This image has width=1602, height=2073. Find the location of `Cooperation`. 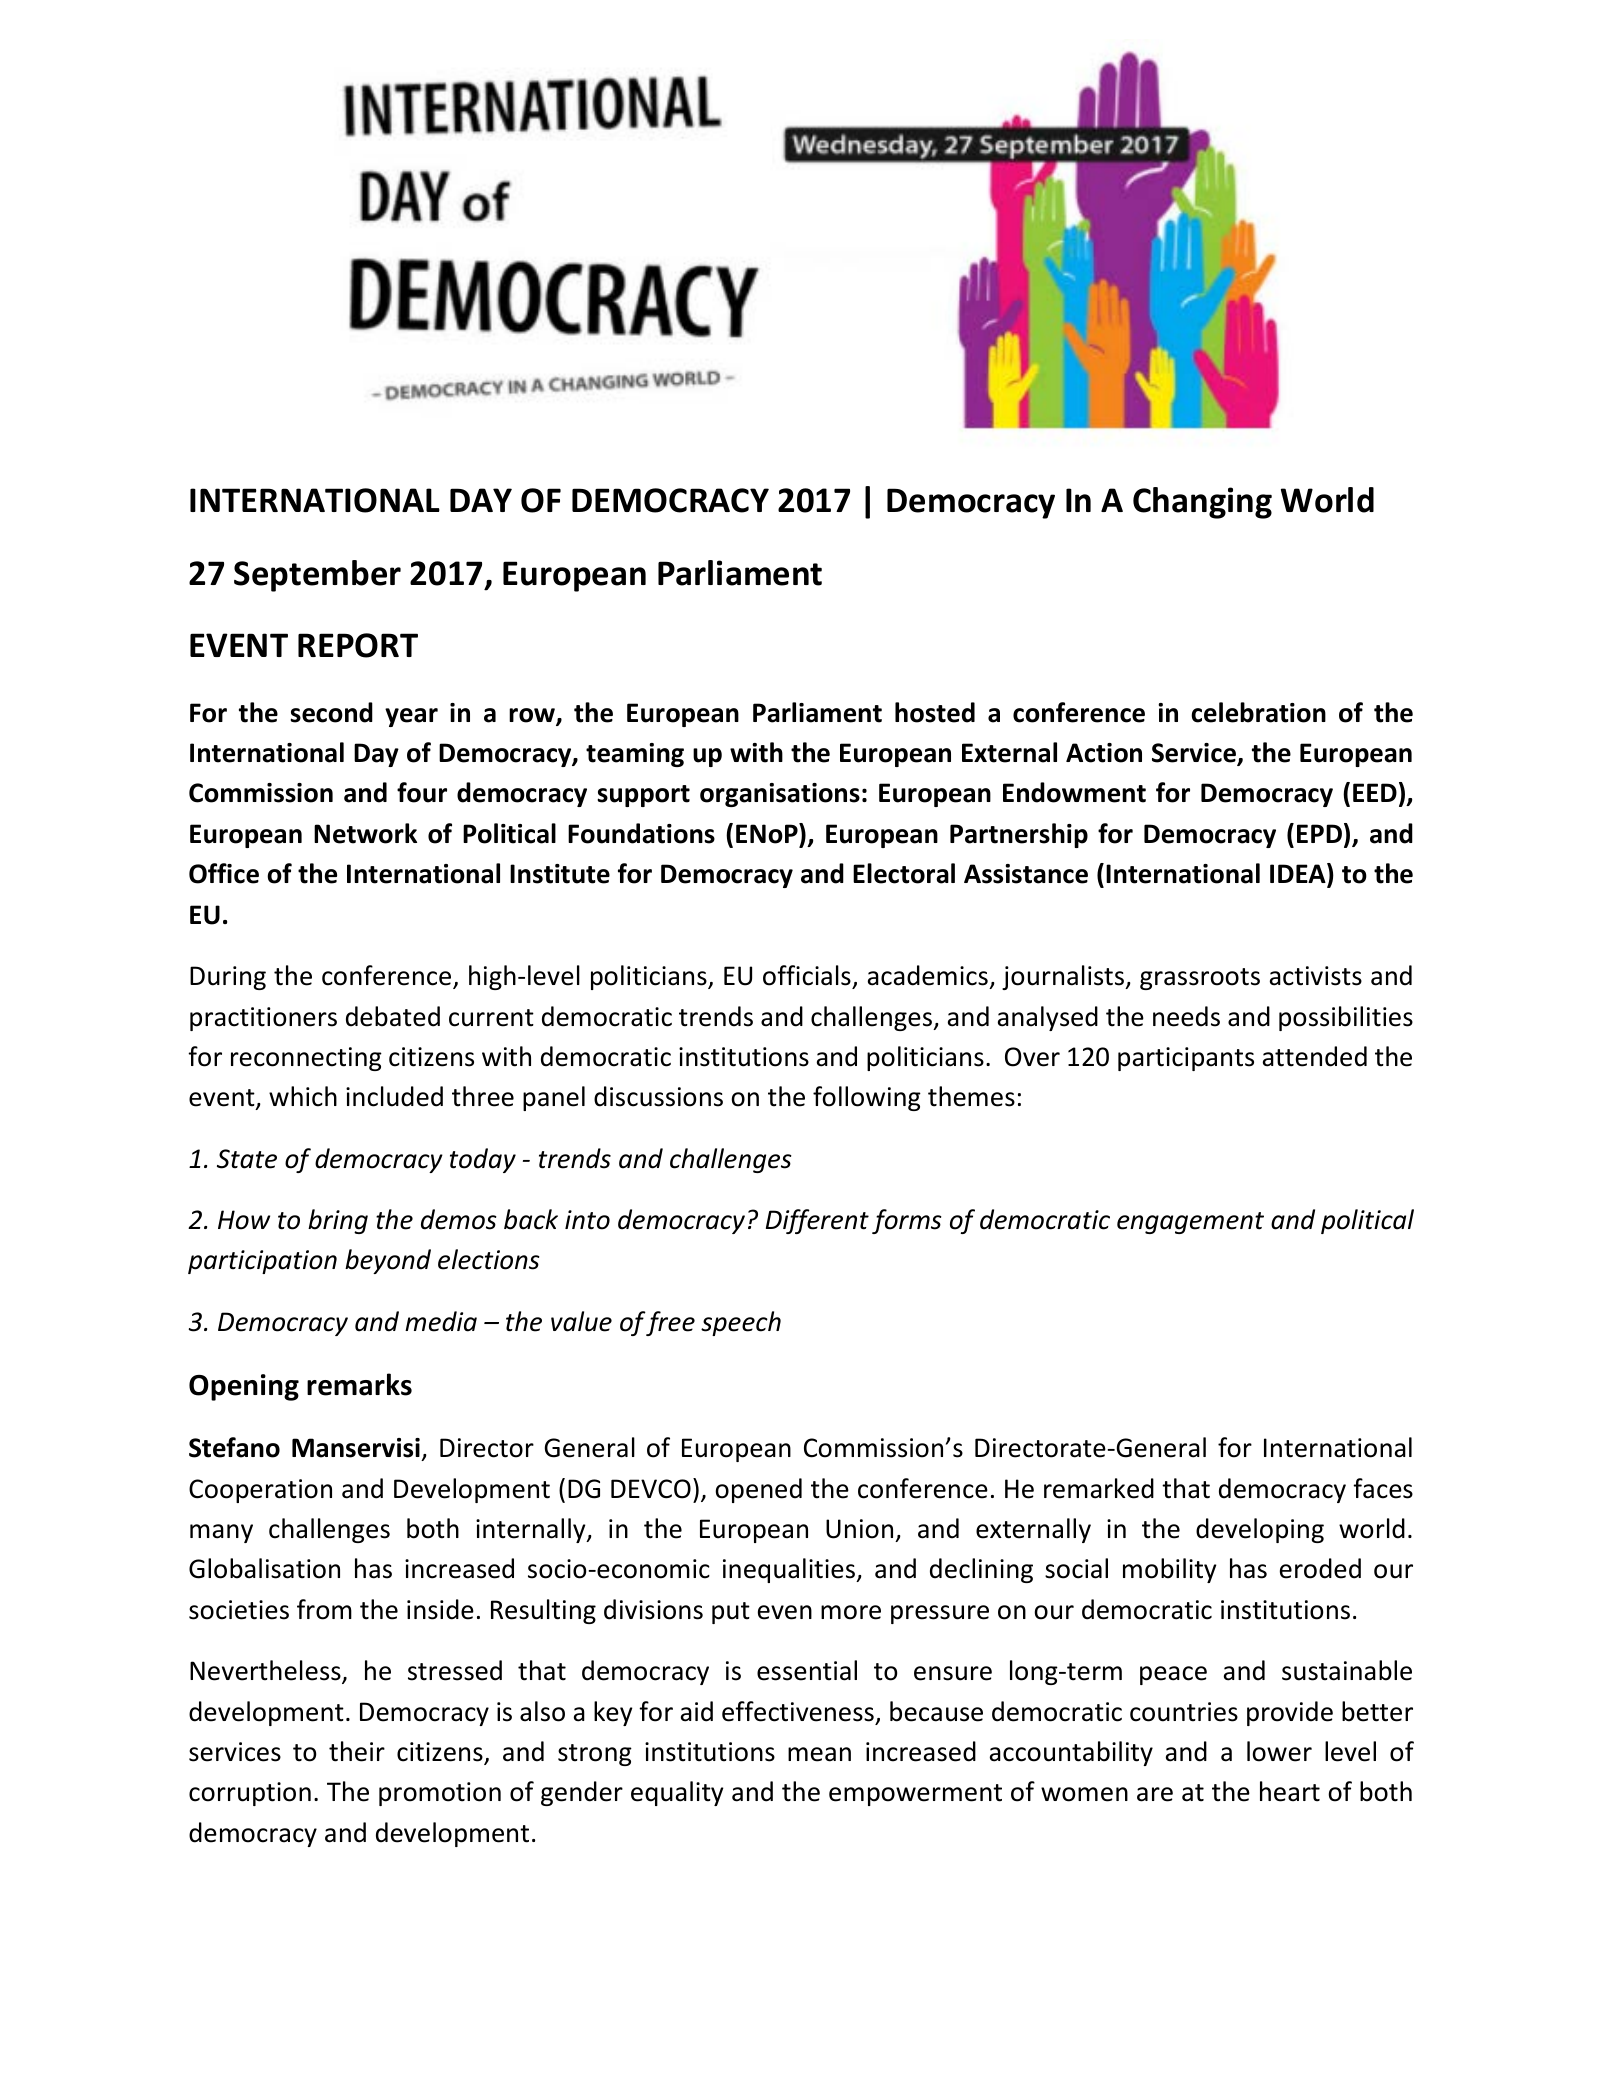

Cooperation is located at coordinates (260, 1491).
